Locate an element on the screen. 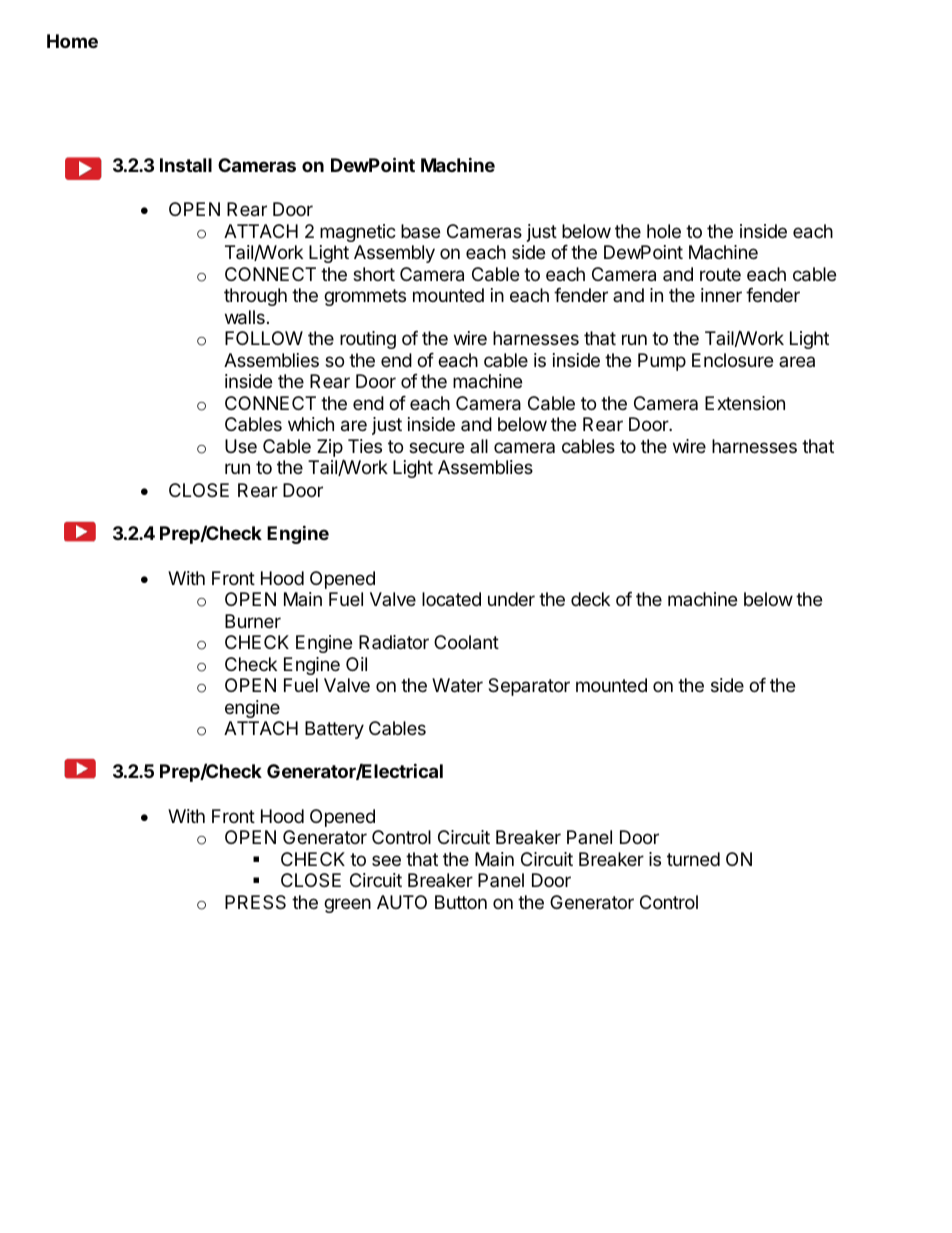 The width and height of the screenshot is (952, 1233). base is located at coordinates (420, 231).
